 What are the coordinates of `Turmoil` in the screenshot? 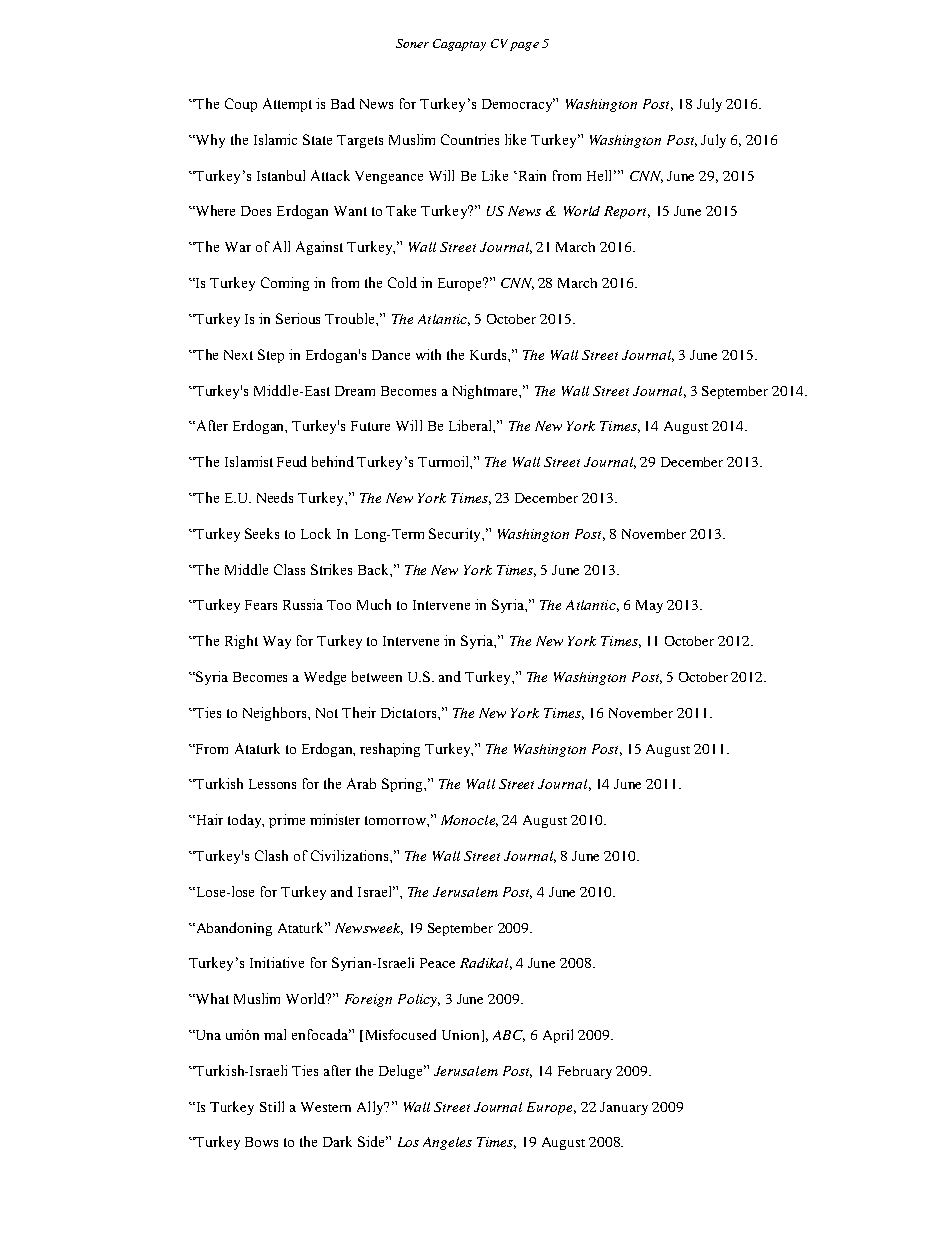 It's located at (444, 461).
